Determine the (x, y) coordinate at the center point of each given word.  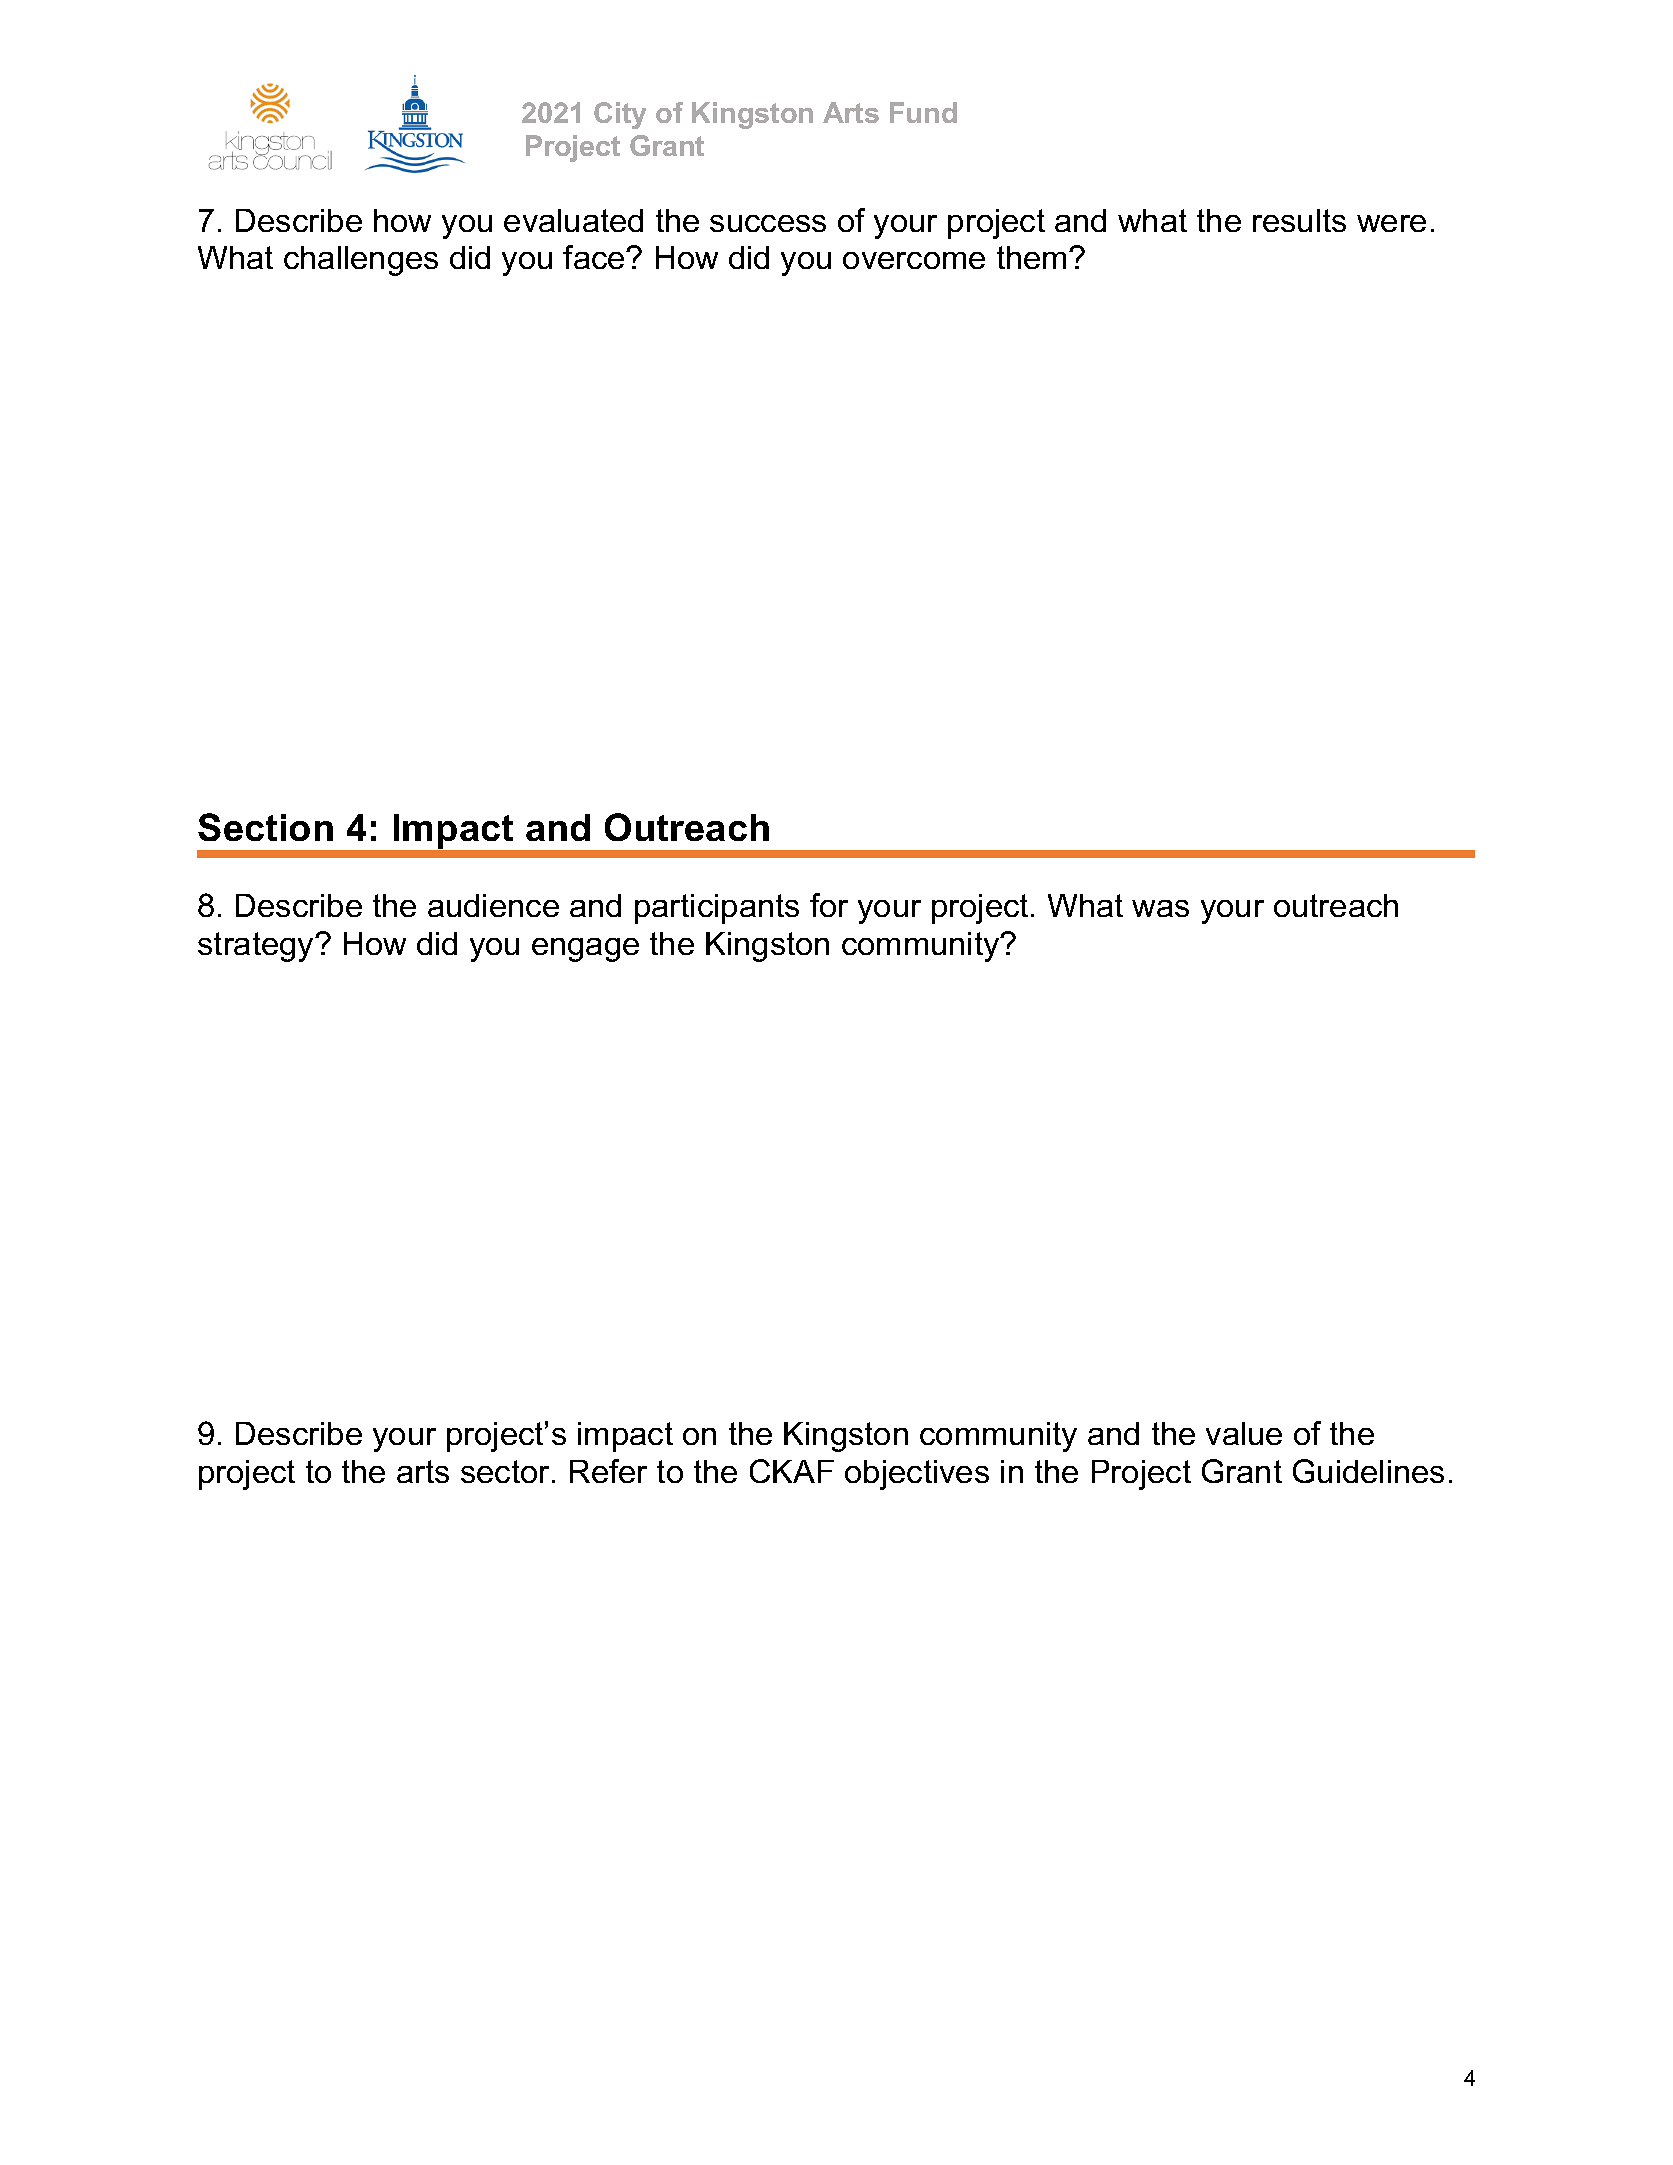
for (829, 905)
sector (505, 1471)
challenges (361, 261)
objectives (917, 1475)
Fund (923, 112)
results (1299, 220)
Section (265, 827)
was (1160, 908)
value (1244, 1433)
